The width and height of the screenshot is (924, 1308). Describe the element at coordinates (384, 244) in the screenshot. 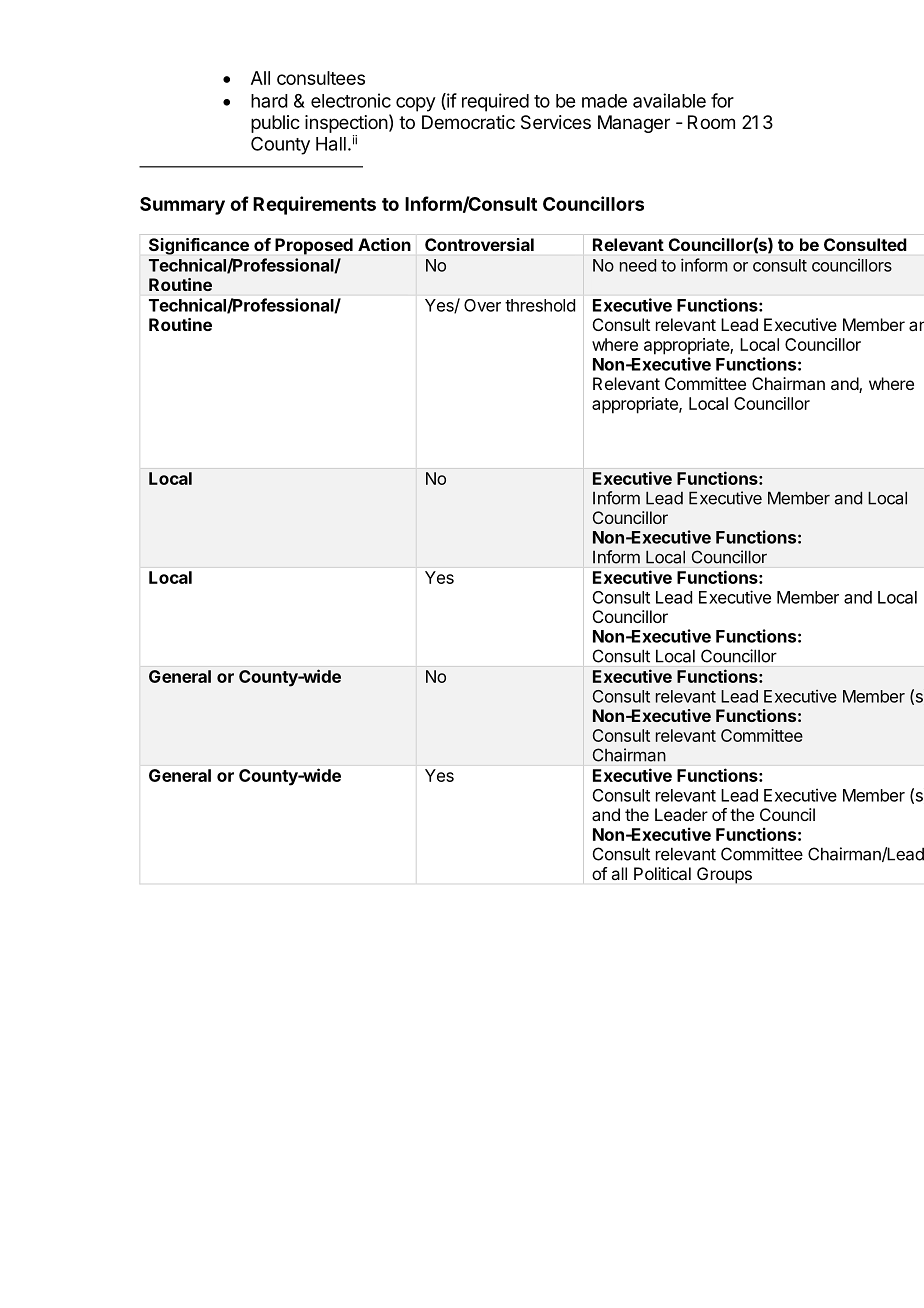

I see `Action` at that location.
